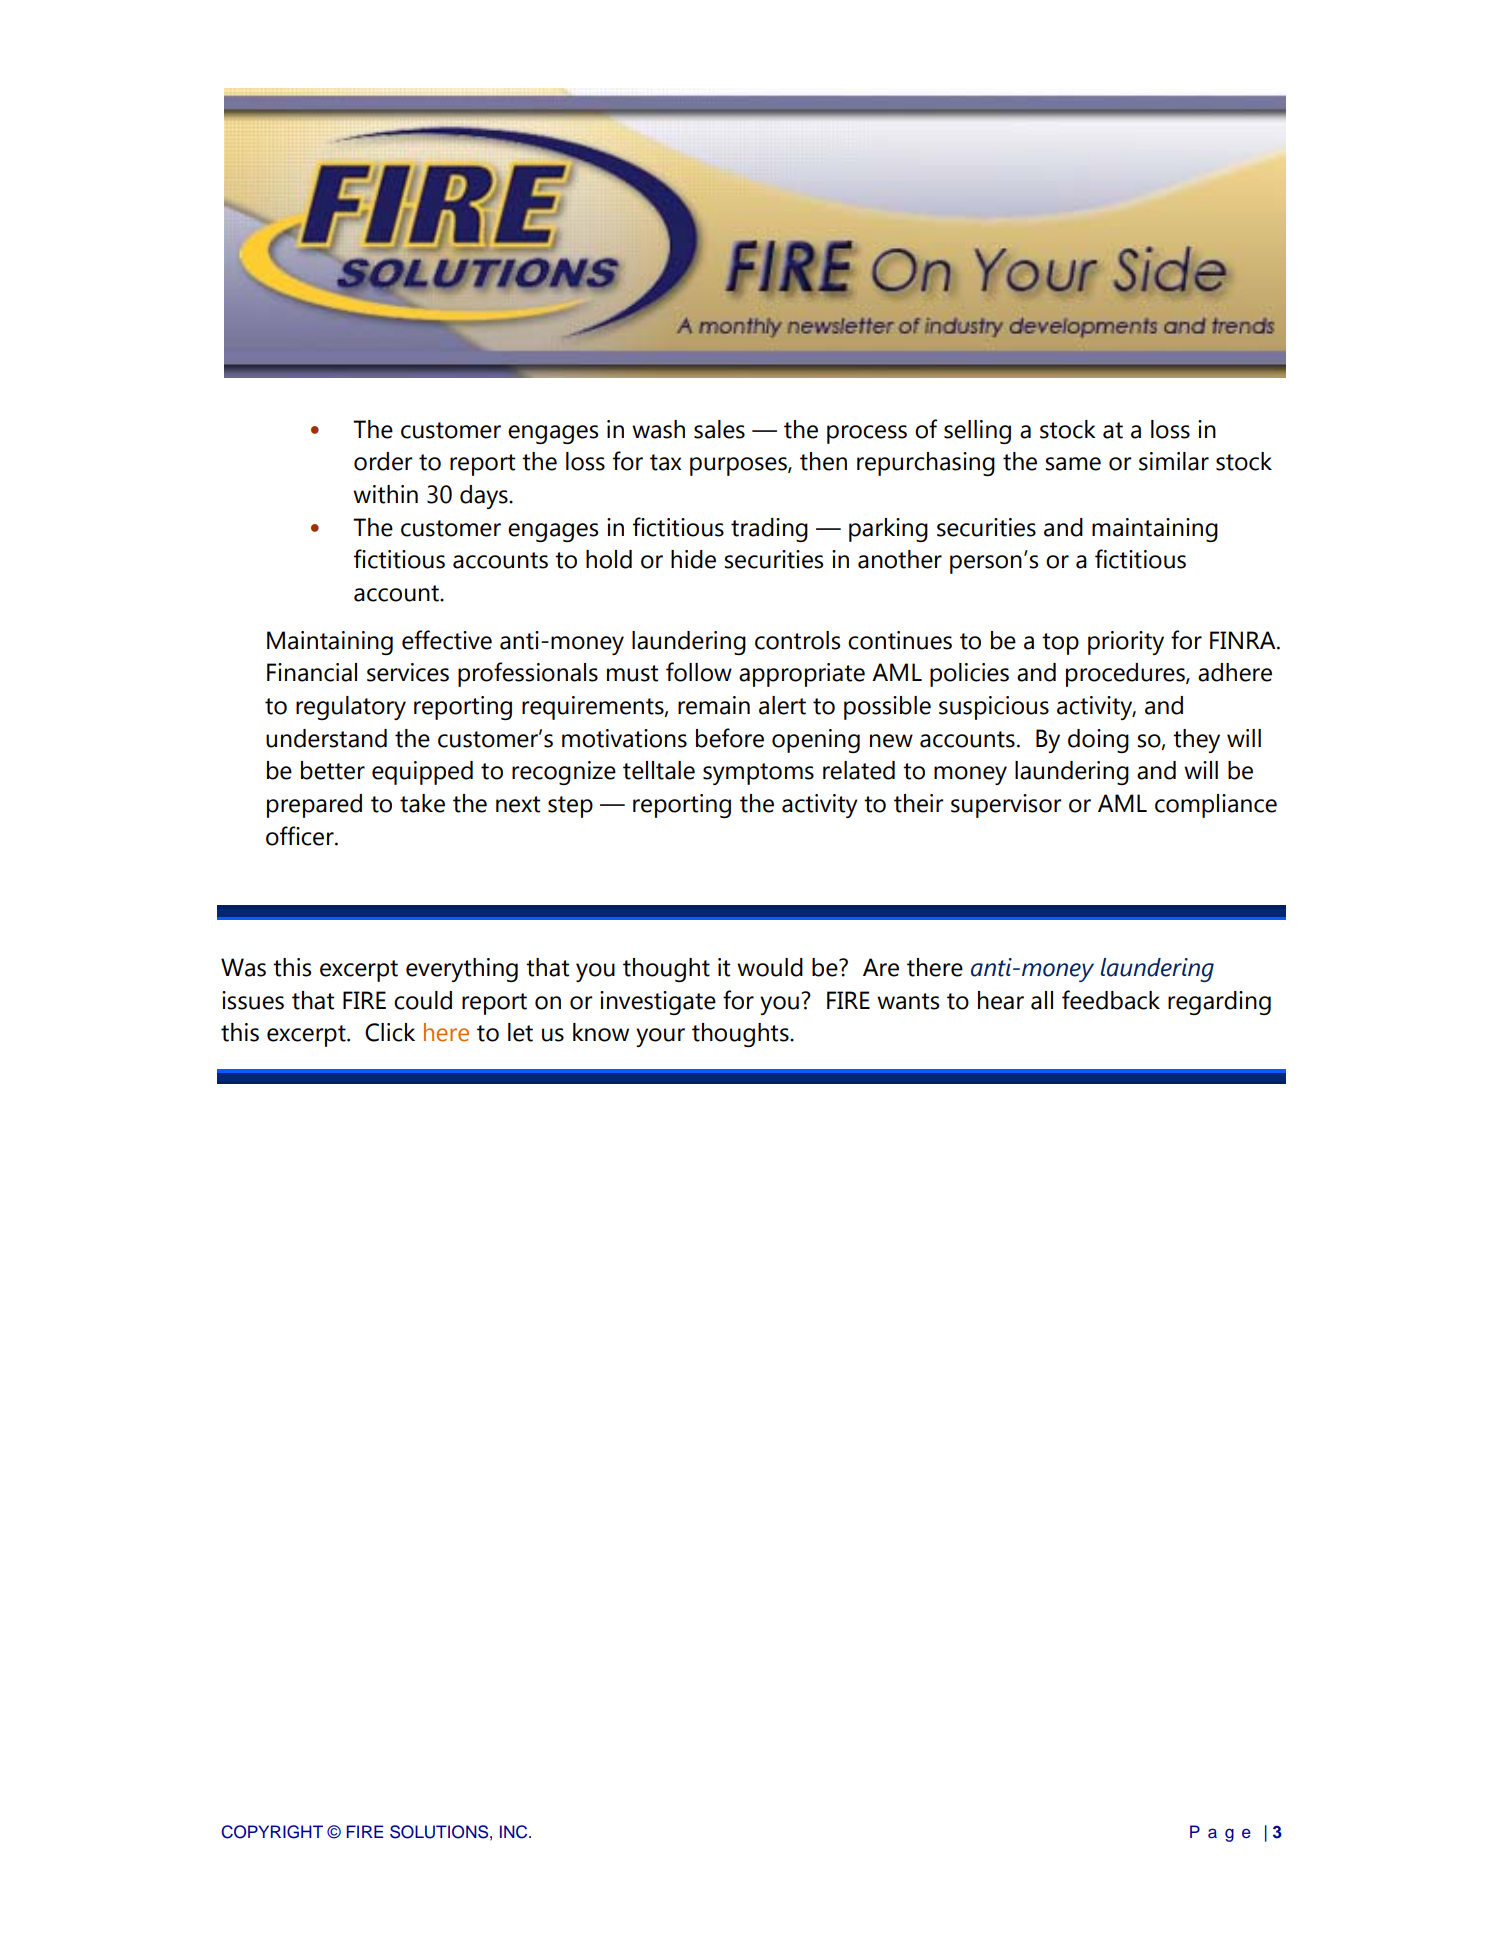 This screenshot has height=1945, width=1503. What do you see at coordinates (1219, 1003) in the screenshot?
I see `regarding` at bounding box center [1219, 1003].
